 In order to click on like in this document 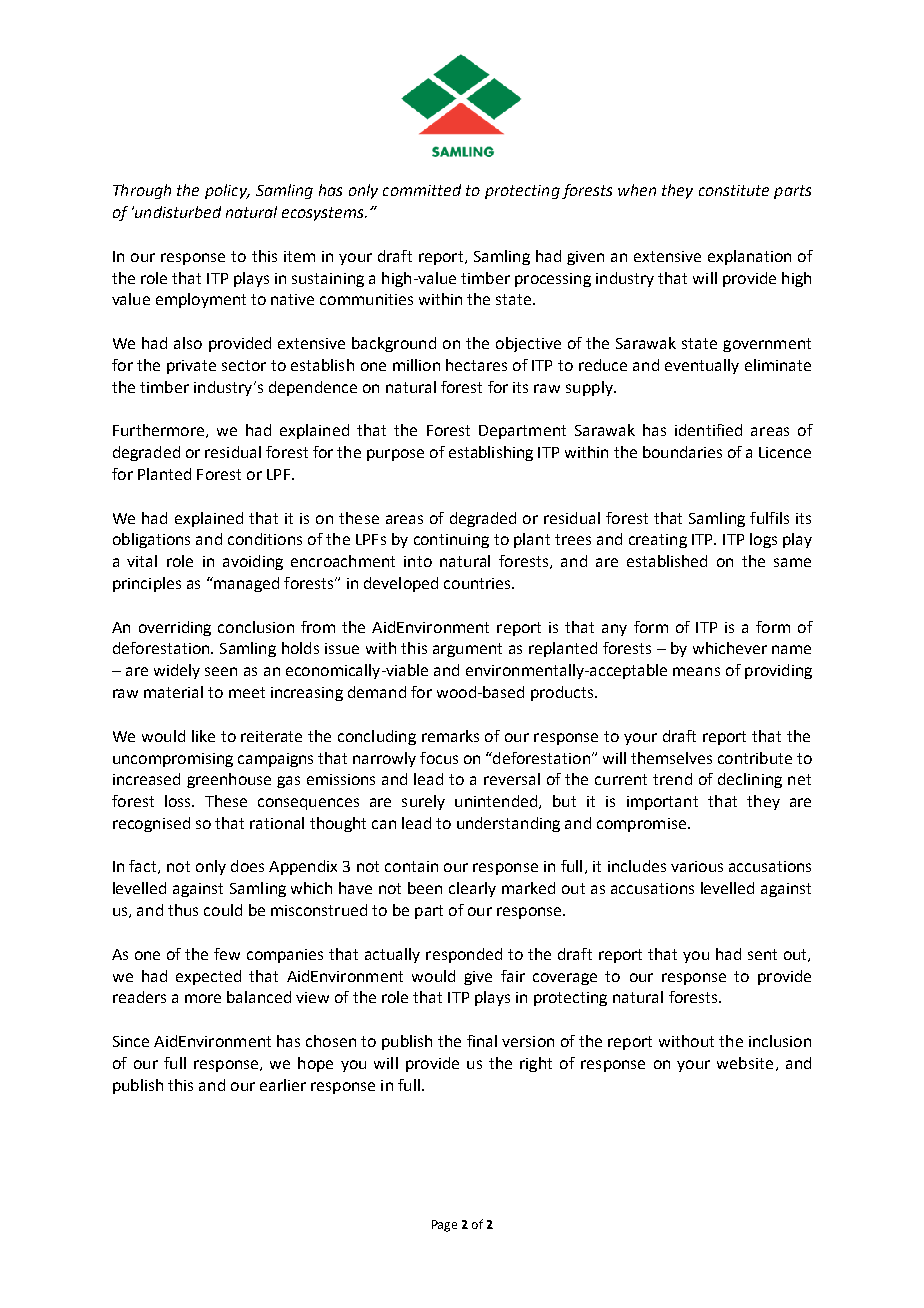, I will do `click(203, 736)`.
